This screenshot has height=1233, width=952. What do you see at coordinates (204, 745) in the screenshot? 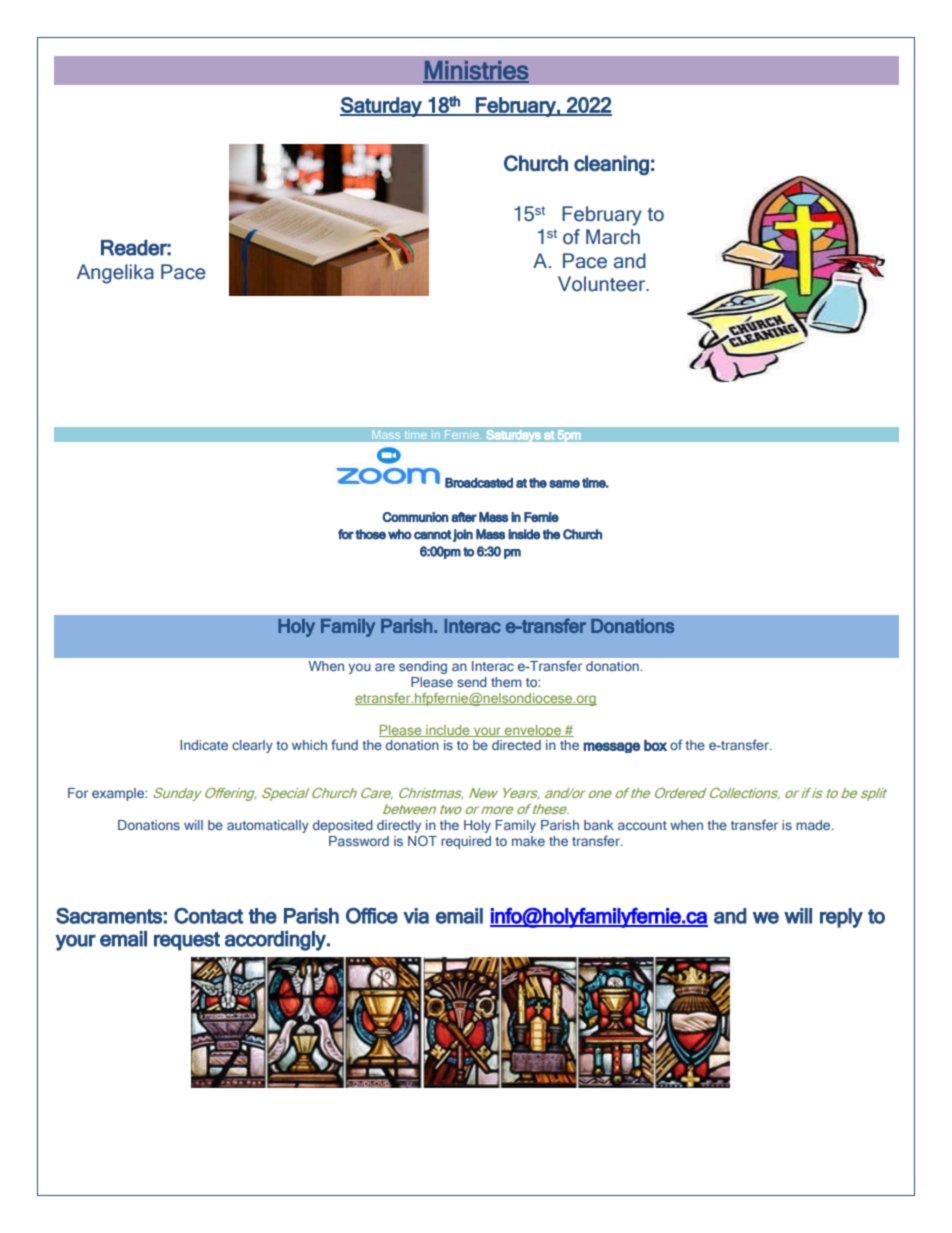
I see `Indicate` at bounding box center [204, 745].
